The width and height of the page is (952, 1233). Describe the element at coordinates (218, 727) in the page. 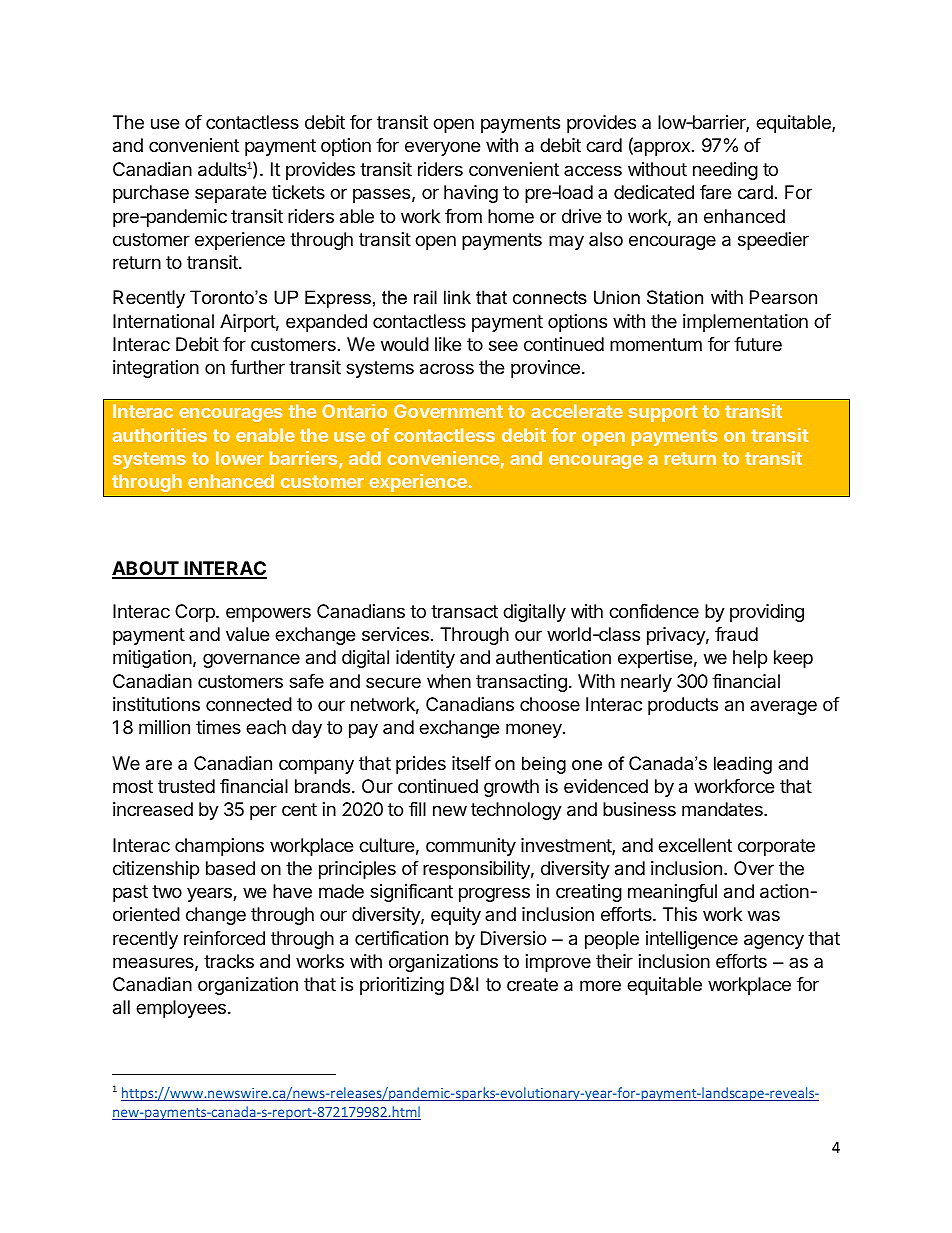

I see `times` at that location.
